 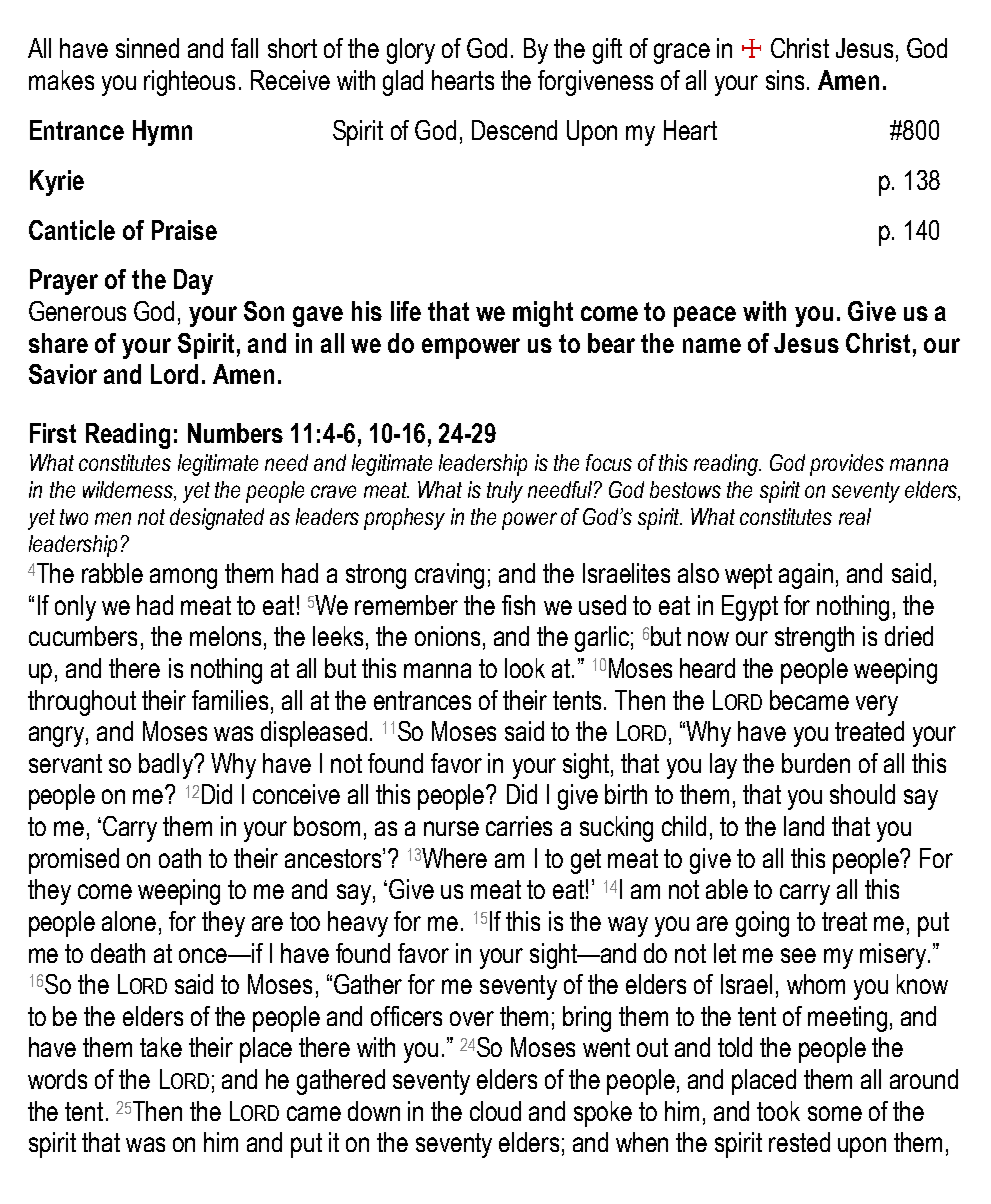 I want to click on going, so click(x=762, y=924).
